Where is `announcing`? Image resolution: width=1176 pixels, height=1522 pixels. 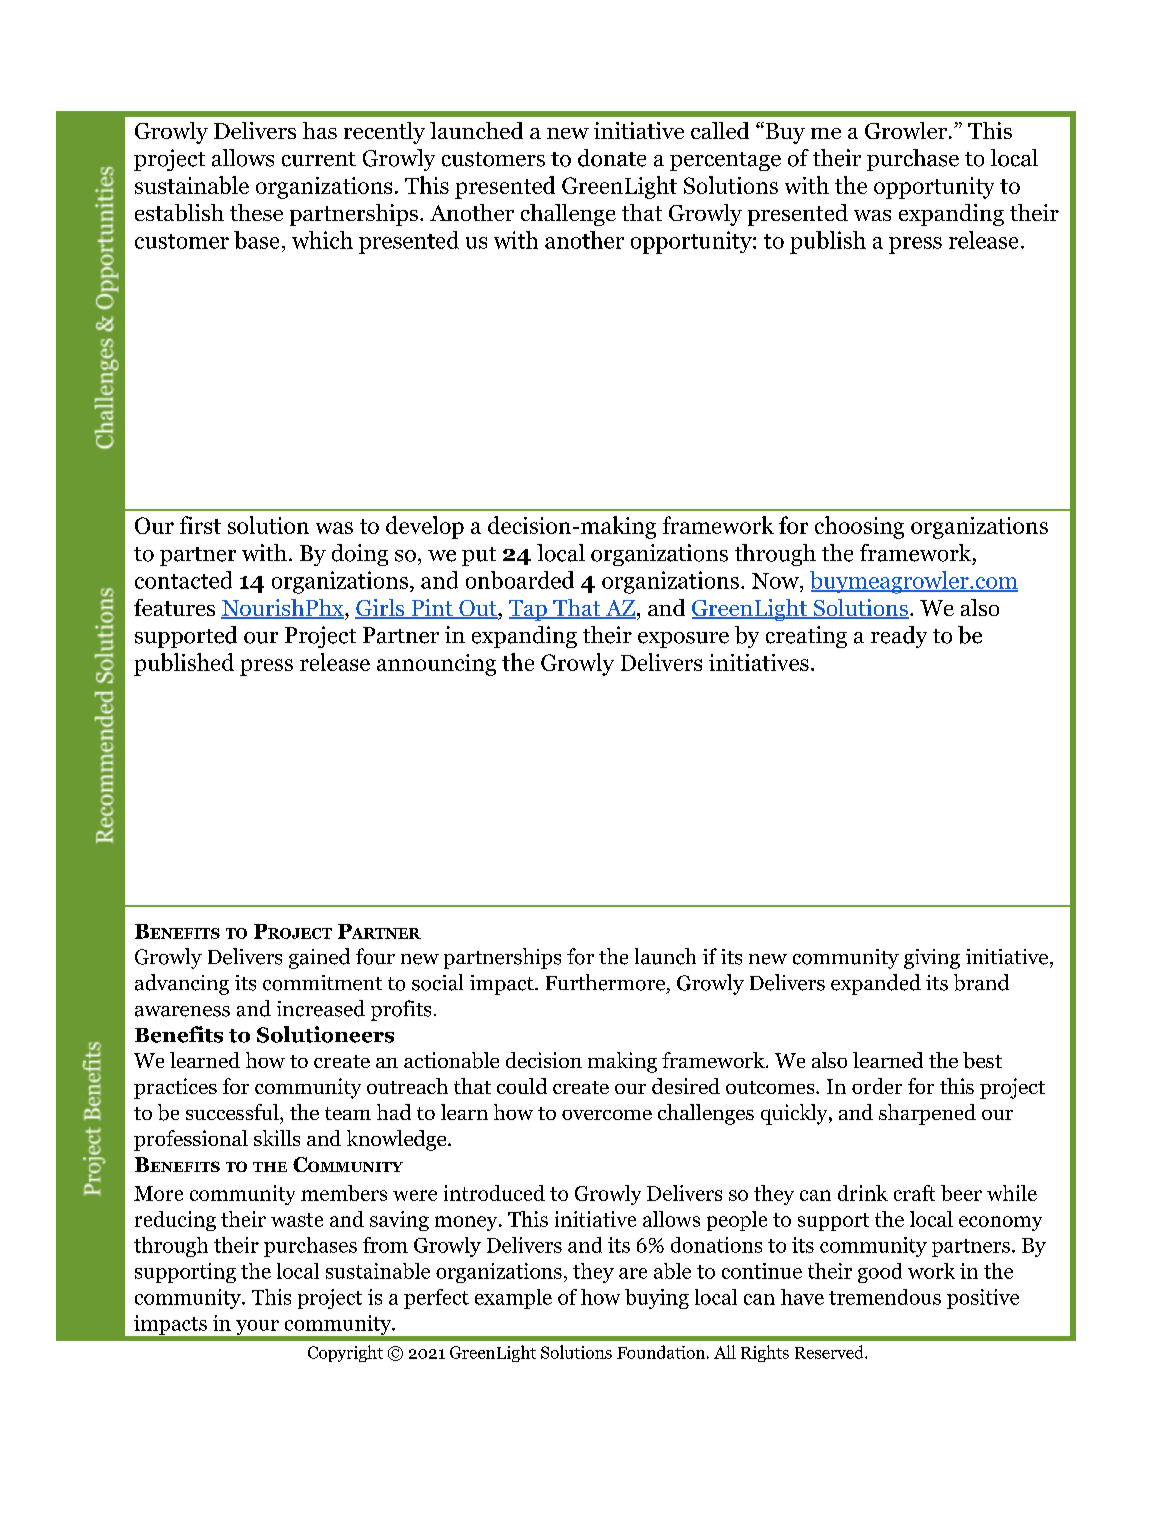 announcing is located at coordinates (436, 665).
